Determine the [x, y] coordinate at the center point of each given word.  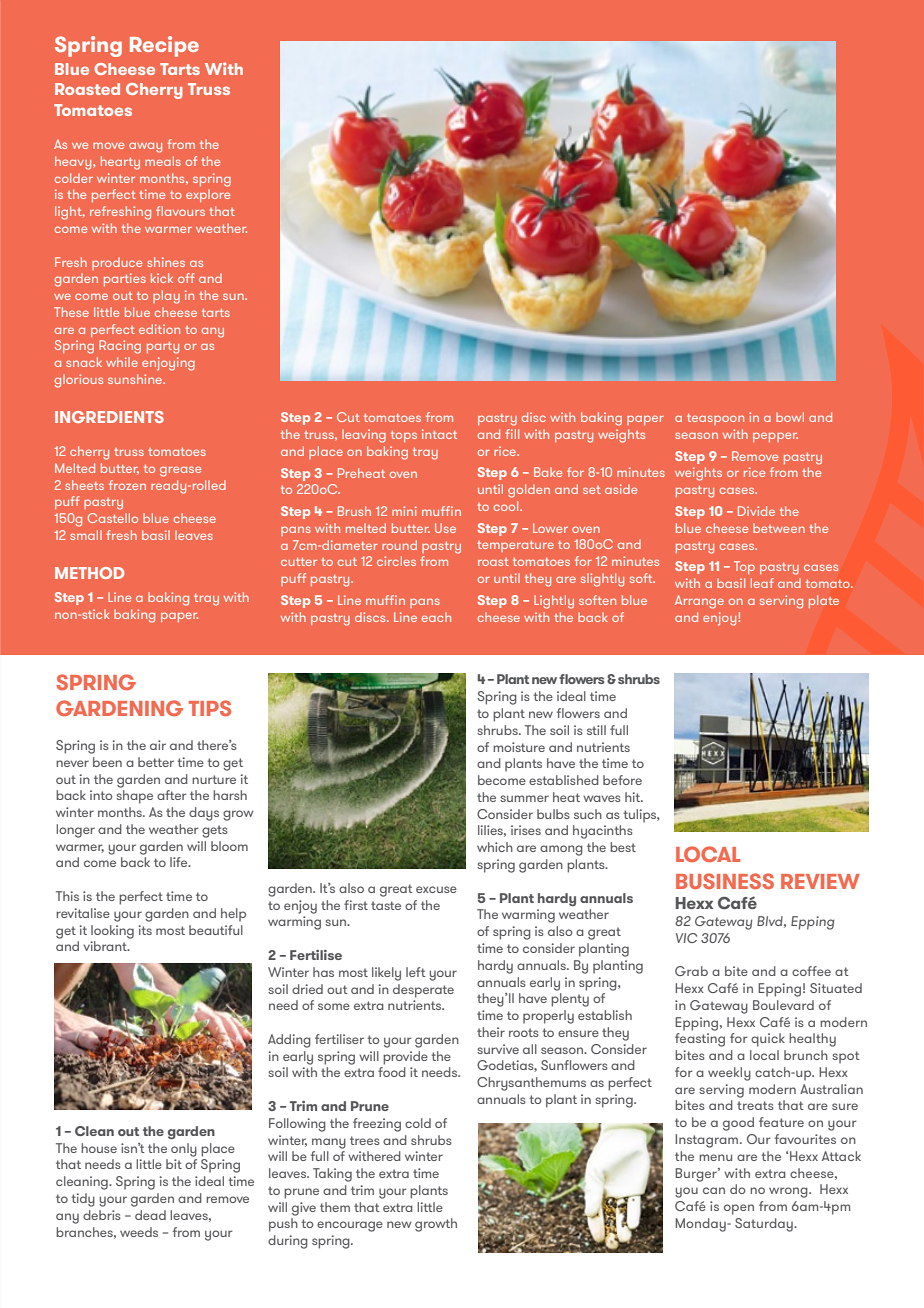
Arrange [699, 602]
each [436, 617]
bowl [790, 417]
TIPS [210, 708]
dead [150, 1215]
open [739, 1209]
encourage [350, 1226]
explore [208, 195]
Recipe [164, 46]
